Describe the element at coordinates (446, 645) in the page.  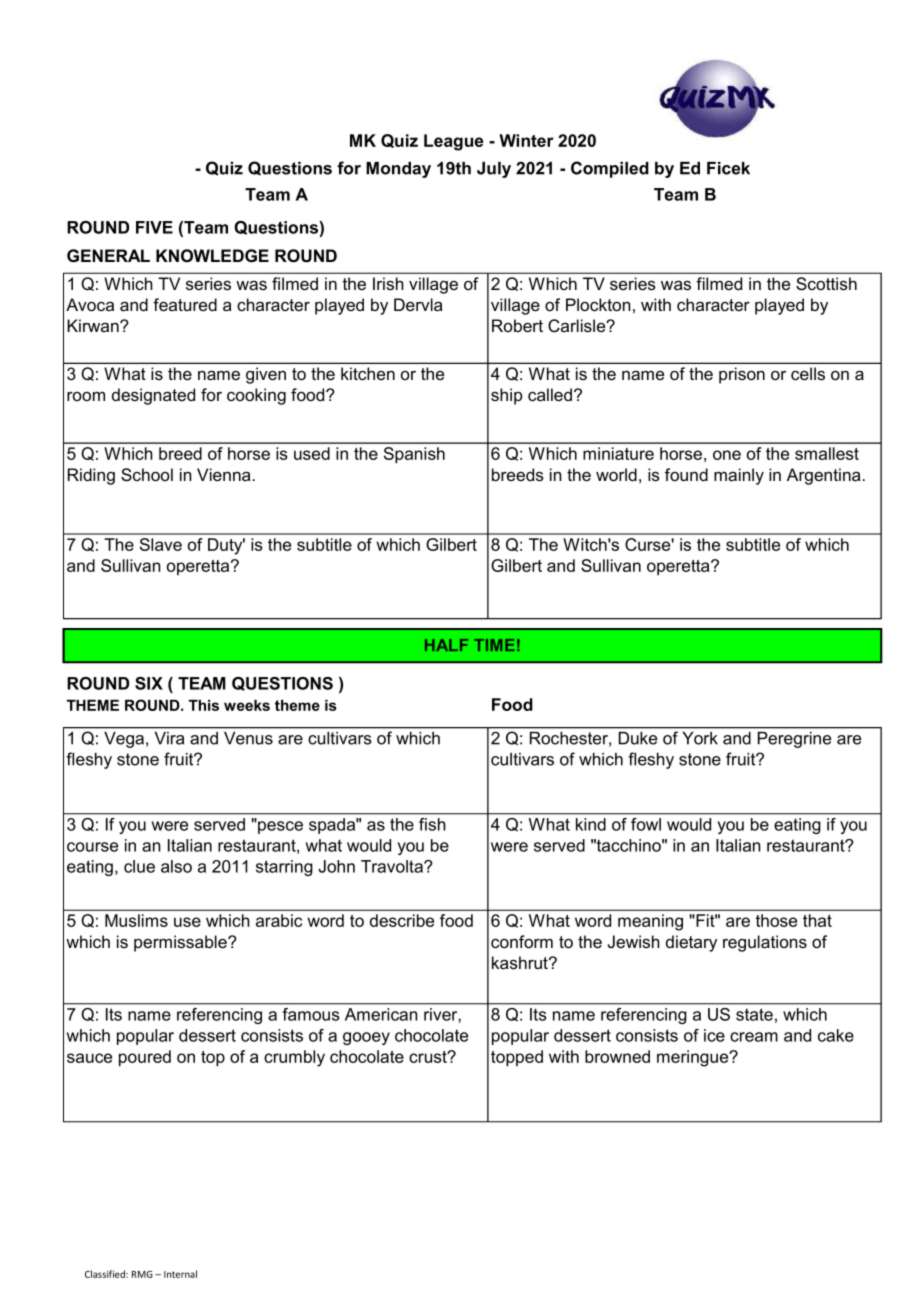
I see `HALF` at that location.
